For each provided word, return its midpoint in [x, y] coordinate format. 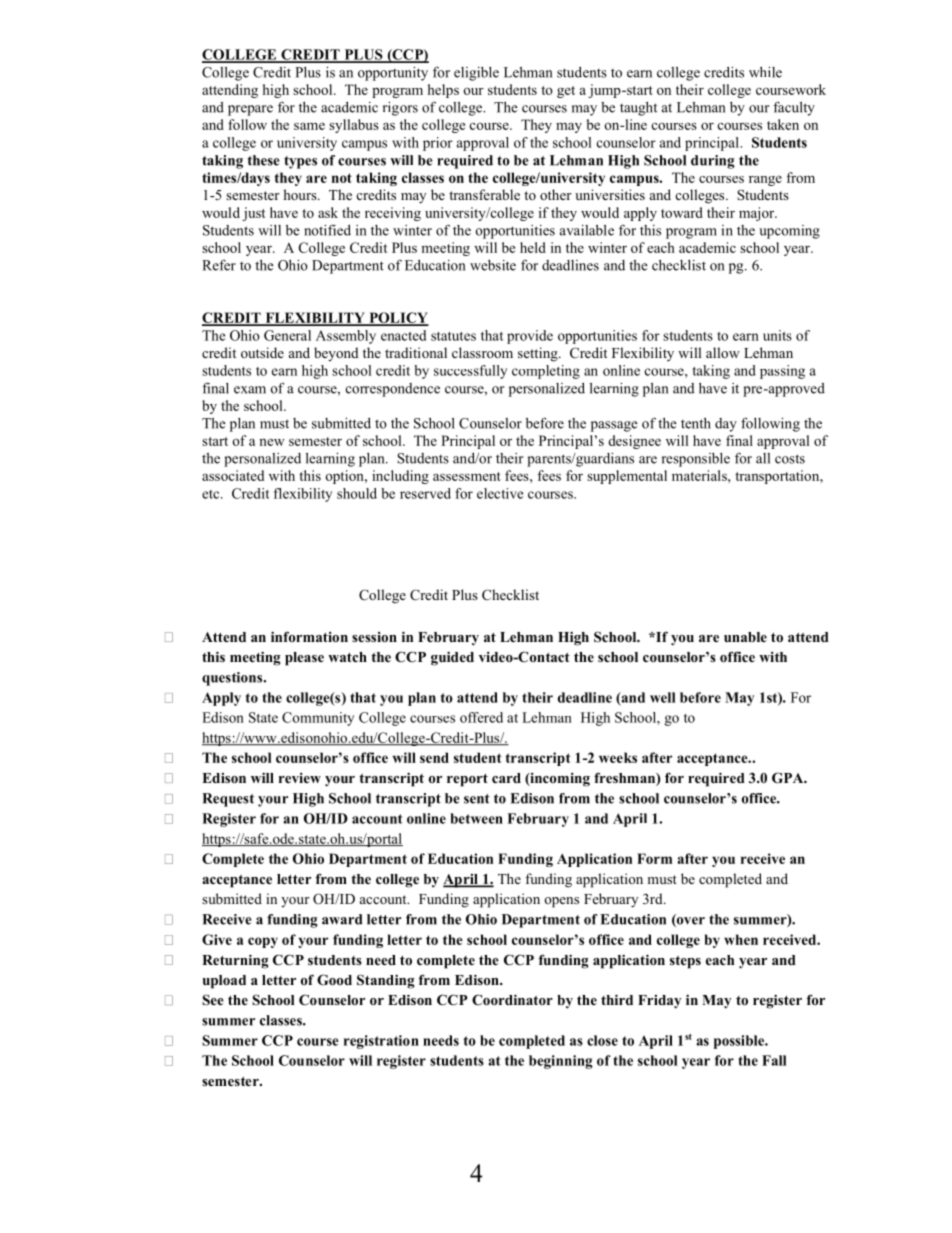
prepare [250, 110]
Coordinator [512, 1000]
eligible [476, 74]
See [213, 1000]
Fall [774, 1060]
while [765, 72]
